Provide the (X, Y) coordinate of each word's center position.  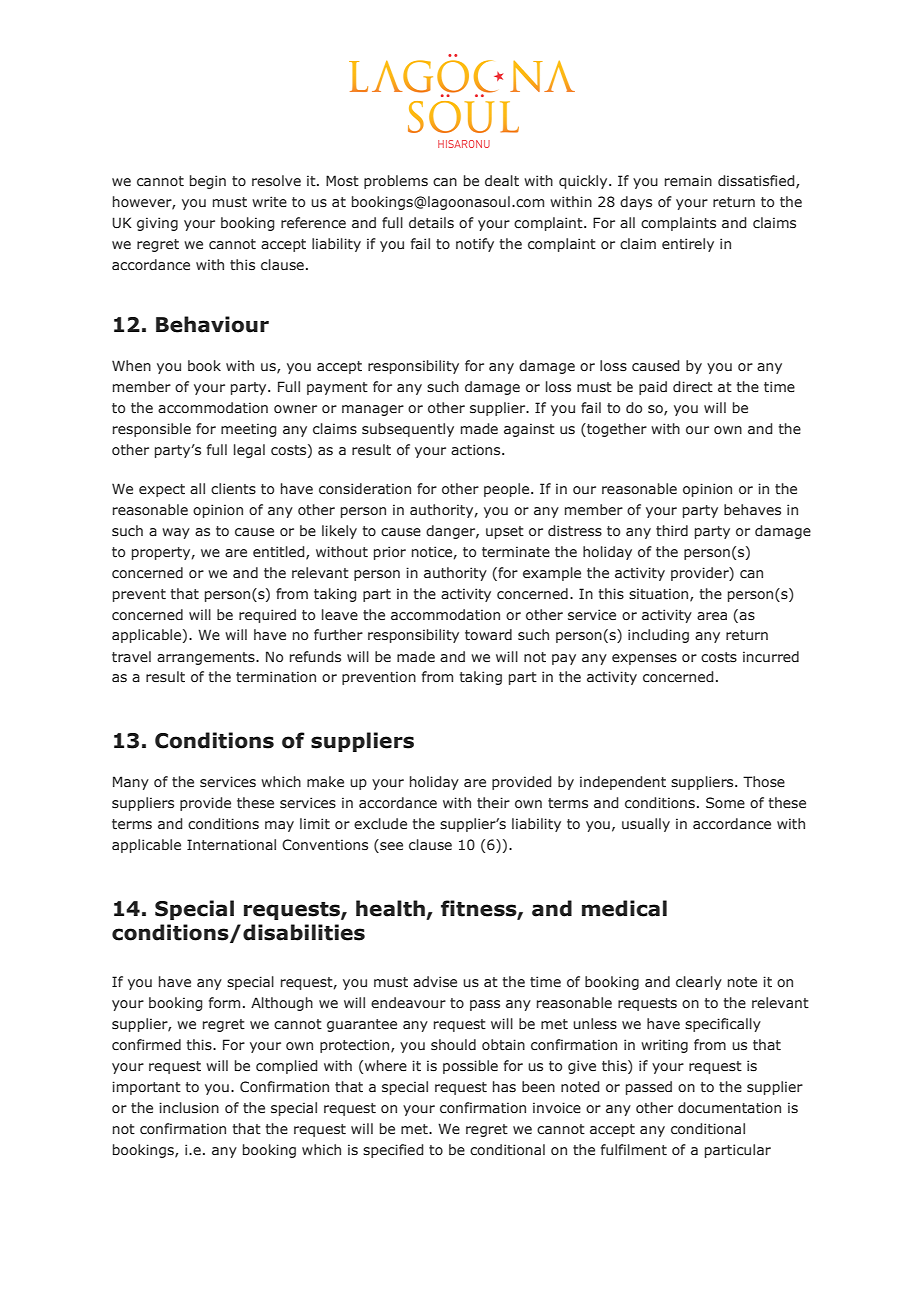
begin (208, 182)
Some (725, 803)
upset (505, 532)
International (231, 844)
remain (688, 180)
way (176, 533)
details (431, 223)
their (493, 802)
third (672, 530)
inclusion (189, 1107)
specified (393, 1151)
